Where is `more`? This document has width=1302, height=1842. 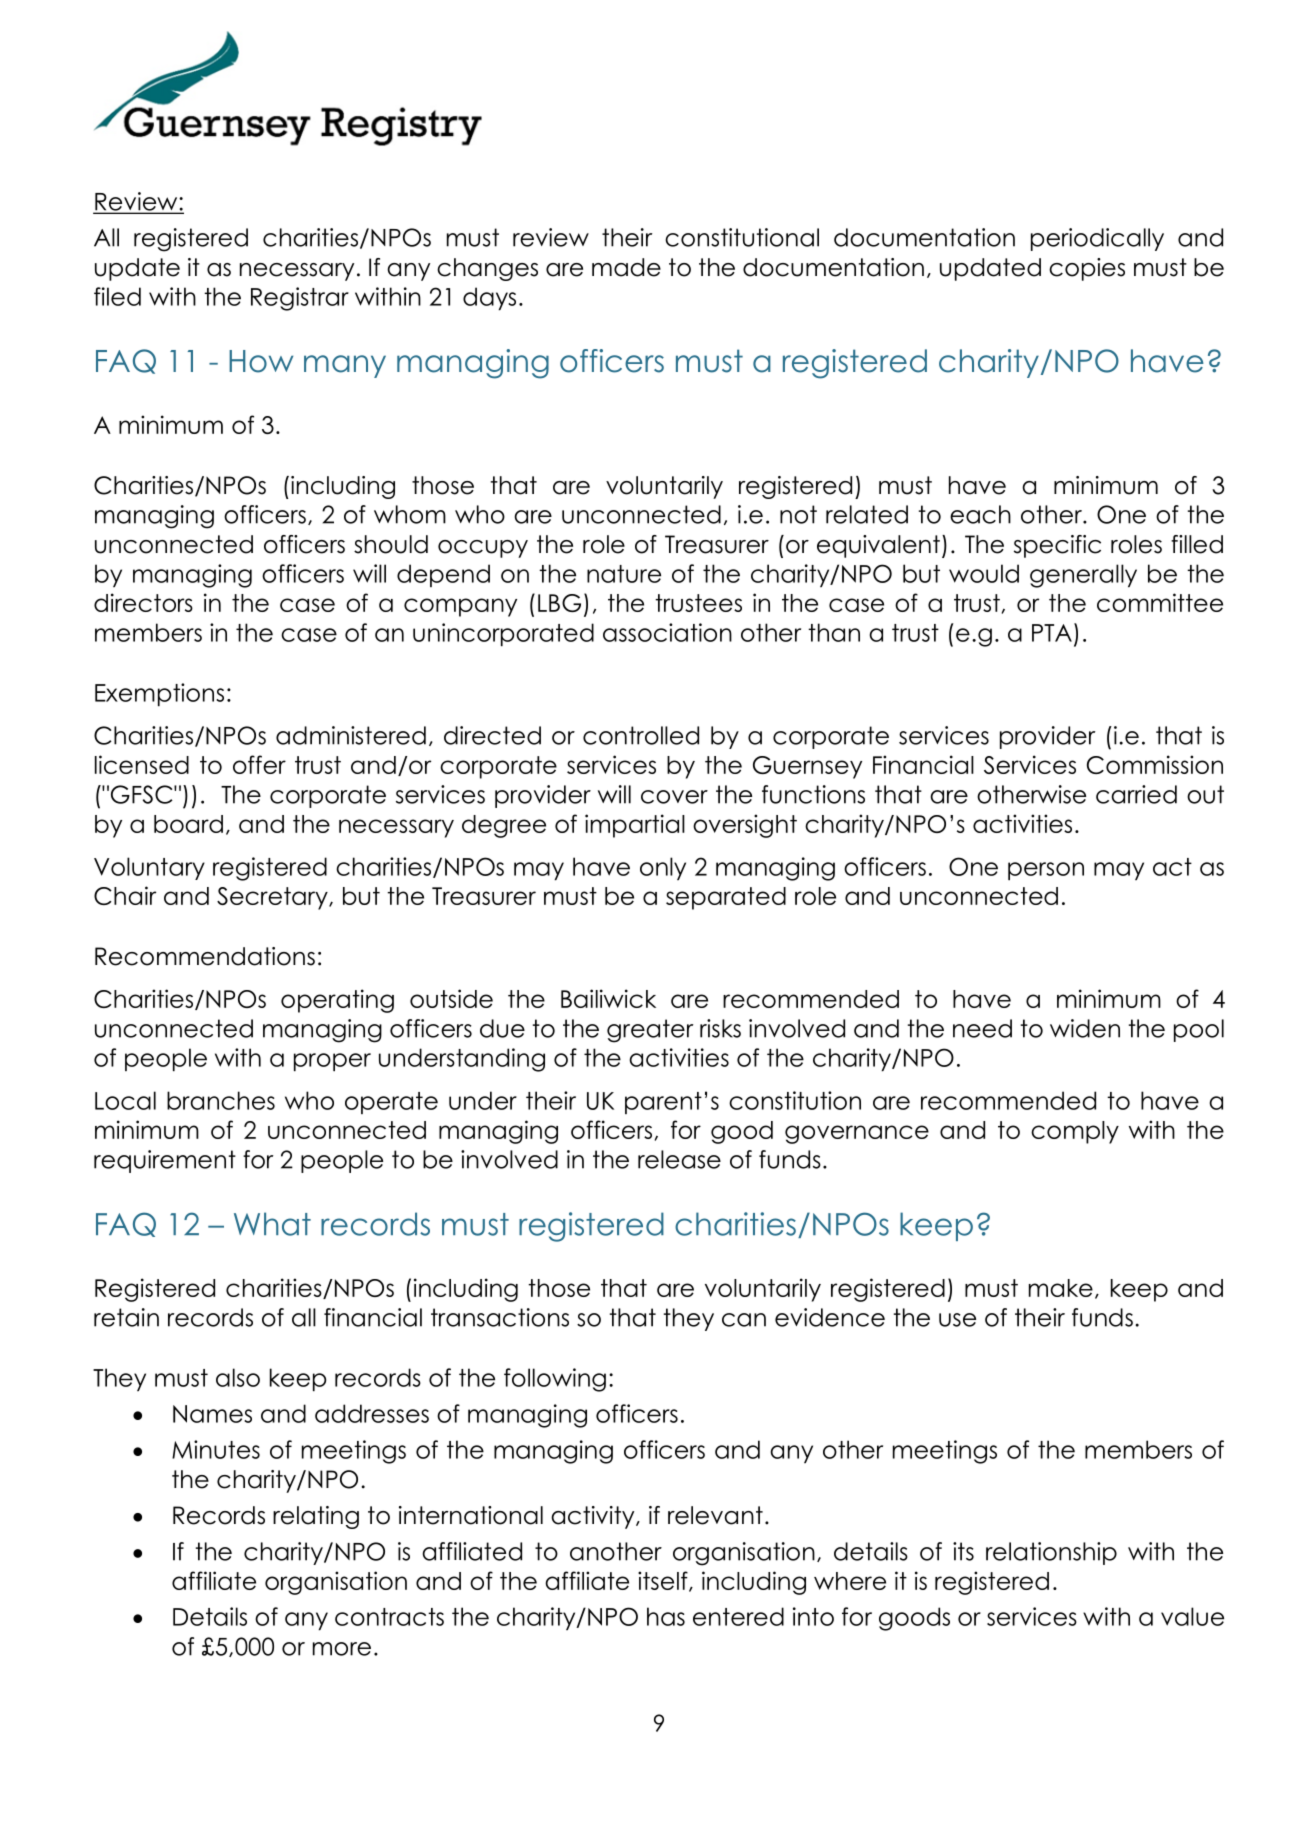
more is located at coordinates (342, 1649).
